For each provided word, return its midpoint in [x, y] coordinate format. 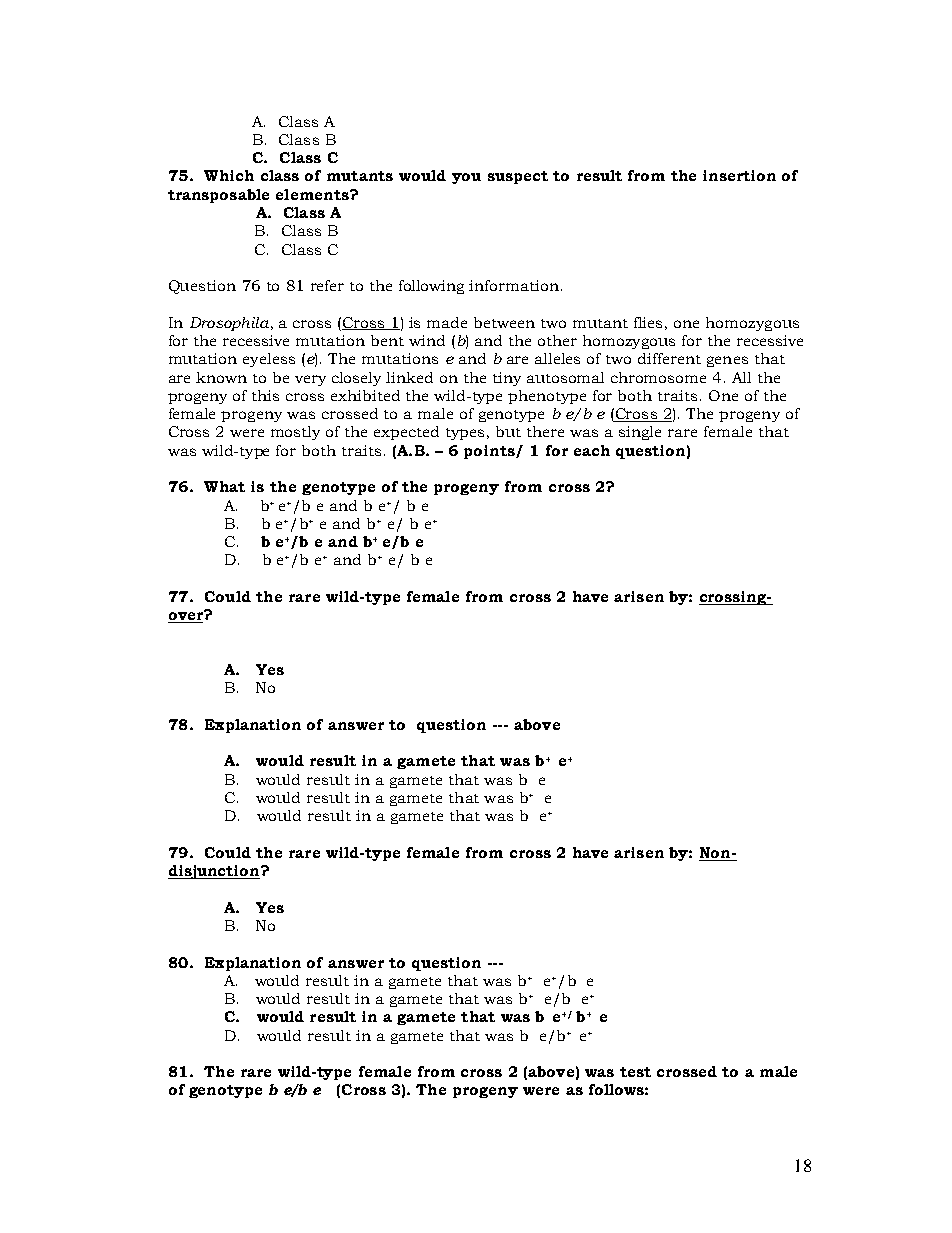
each [592, 450]
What [224, 486]
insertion [739, 175]
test [635, 1072]
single [640, 433]
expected [406, 433]
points [490, 452]
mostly [295, 433]
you [466, 178]
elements [313, 194]
